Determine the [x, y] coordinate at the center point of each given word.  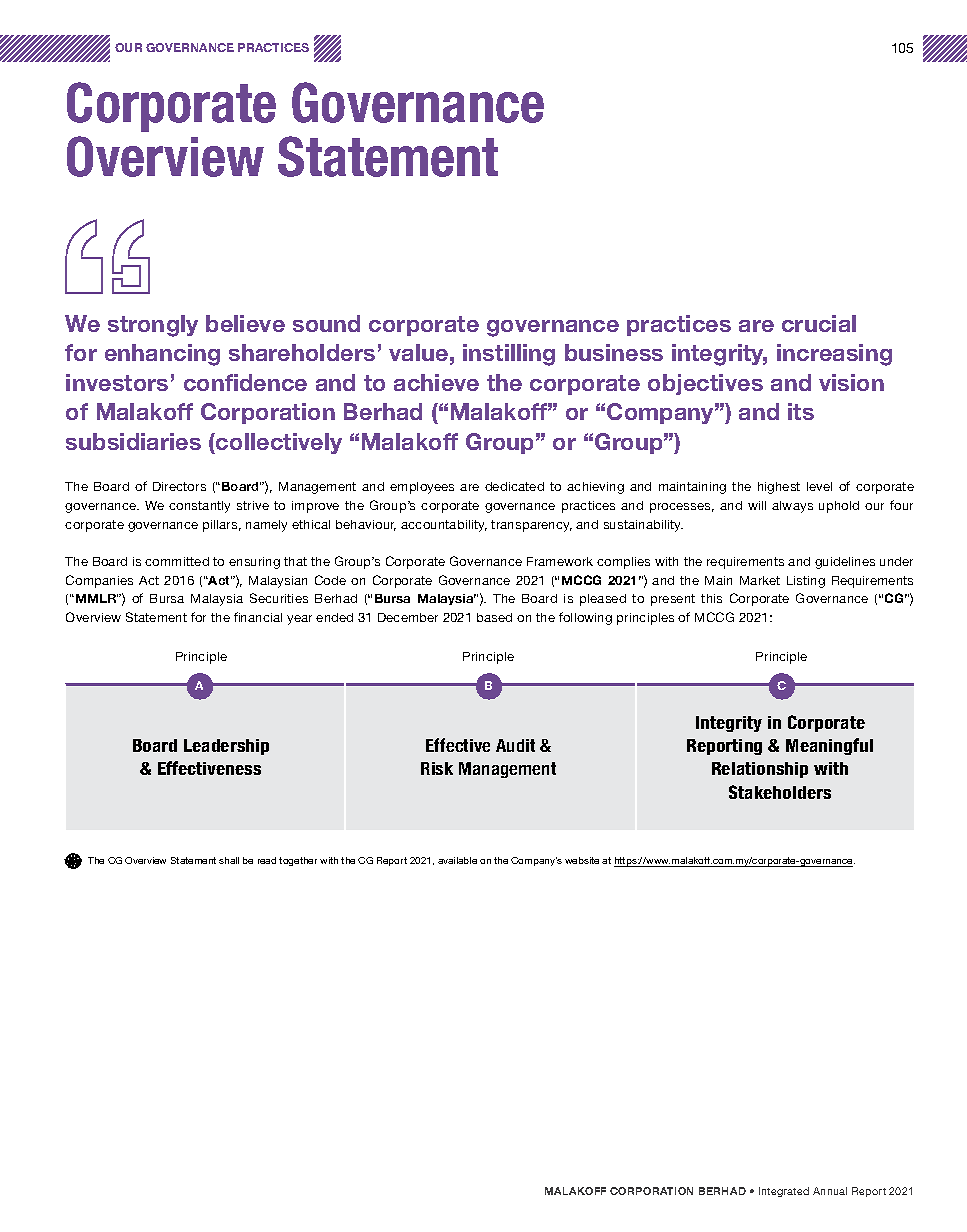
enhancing [162, 355]
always [792, 507]
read [267, 860]
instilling [509, 355]
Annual [830, 1191]
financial [258, 617]
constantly [199, 507]
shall [229, 860]
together [298, 861]
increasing [834, 355]
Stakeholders [780, 792]
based [494, 617]
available [457, 860]
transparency [531, 526]
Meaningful [829, 746]
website [582, 860]
